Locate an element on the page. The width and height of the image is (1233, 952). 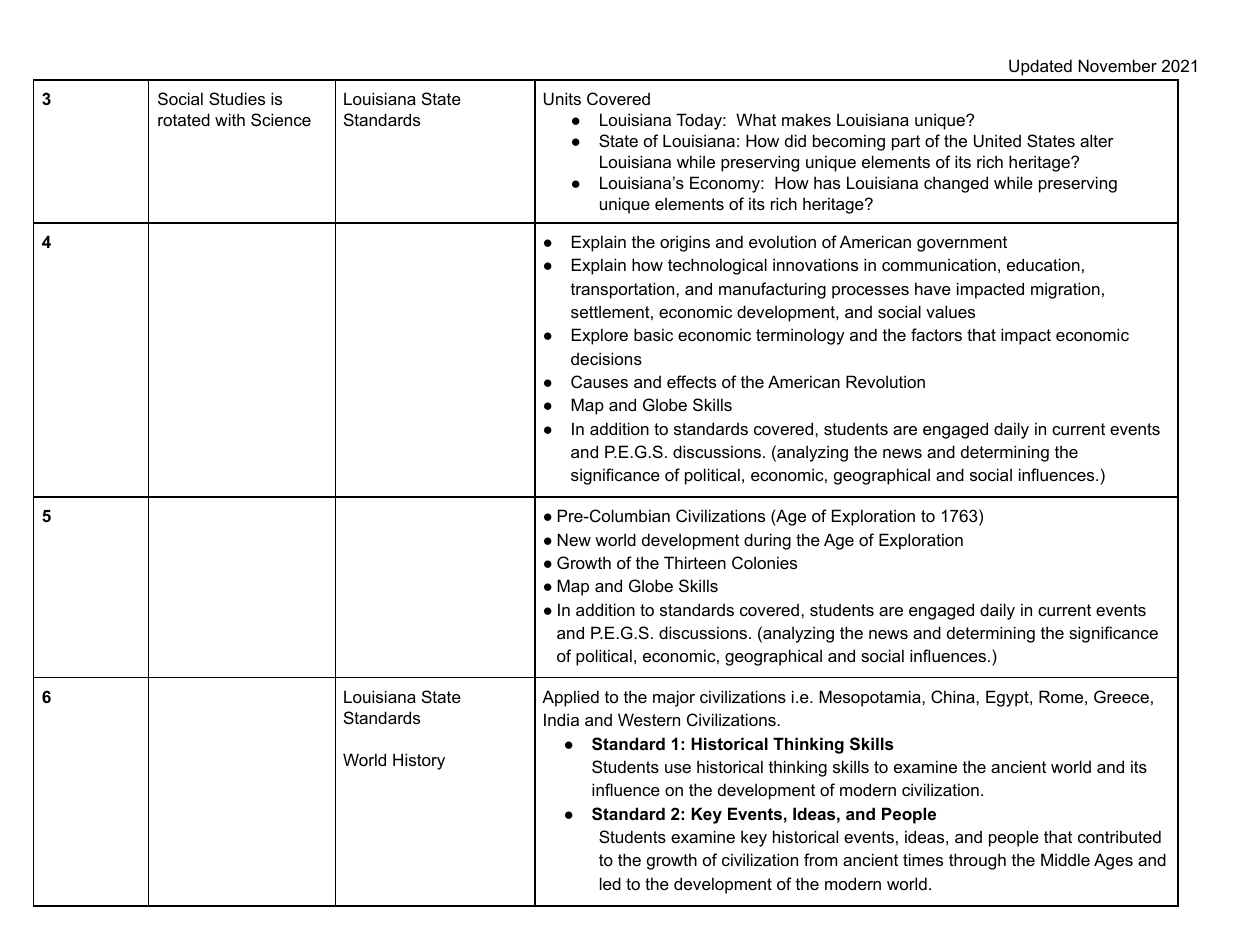
through is located at coordinates (977, 861).
